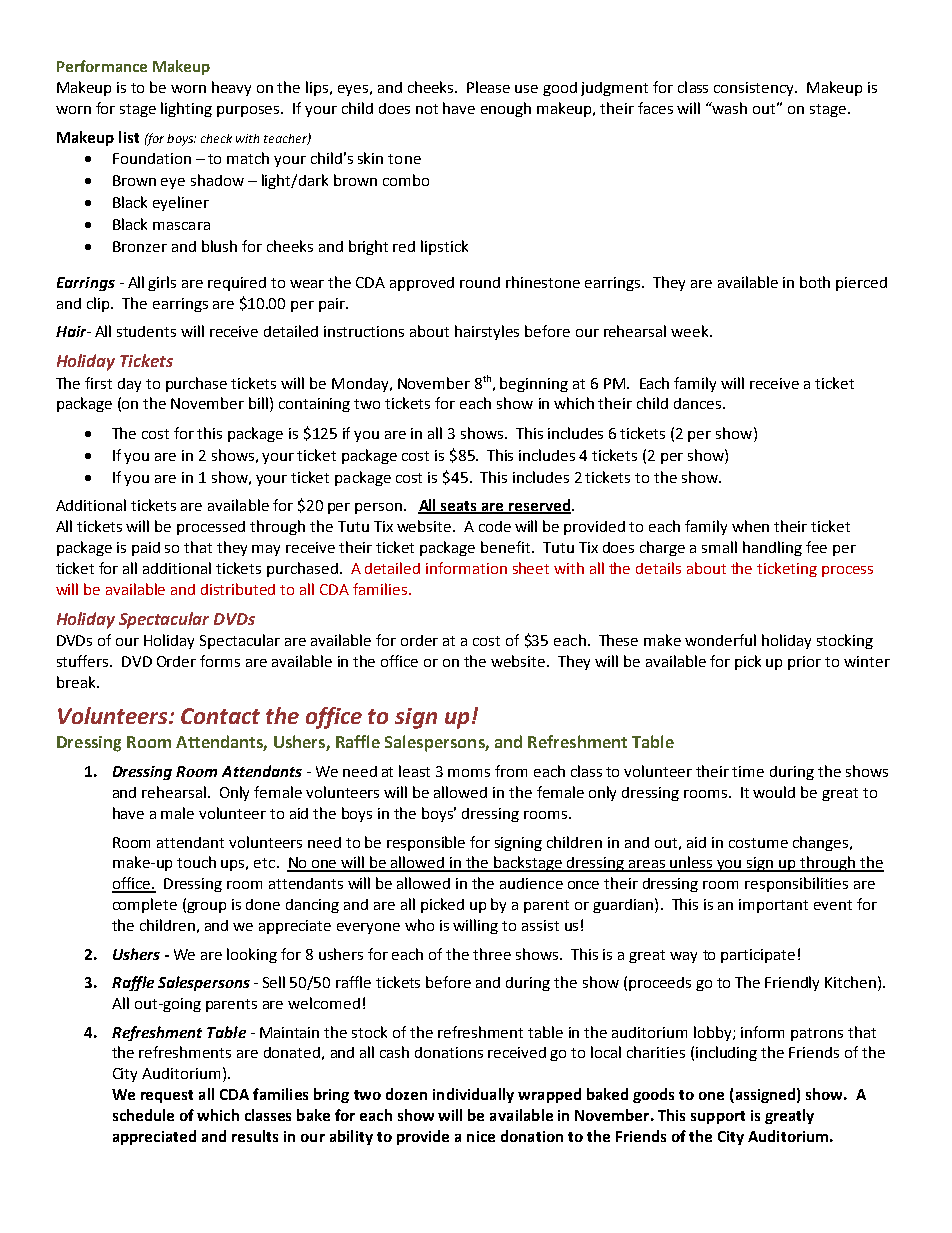 This page has height=1233, width=952. What do you see at coordinates (145, 905) in the page?
I see `complete` at bounding box center [145, 905].
